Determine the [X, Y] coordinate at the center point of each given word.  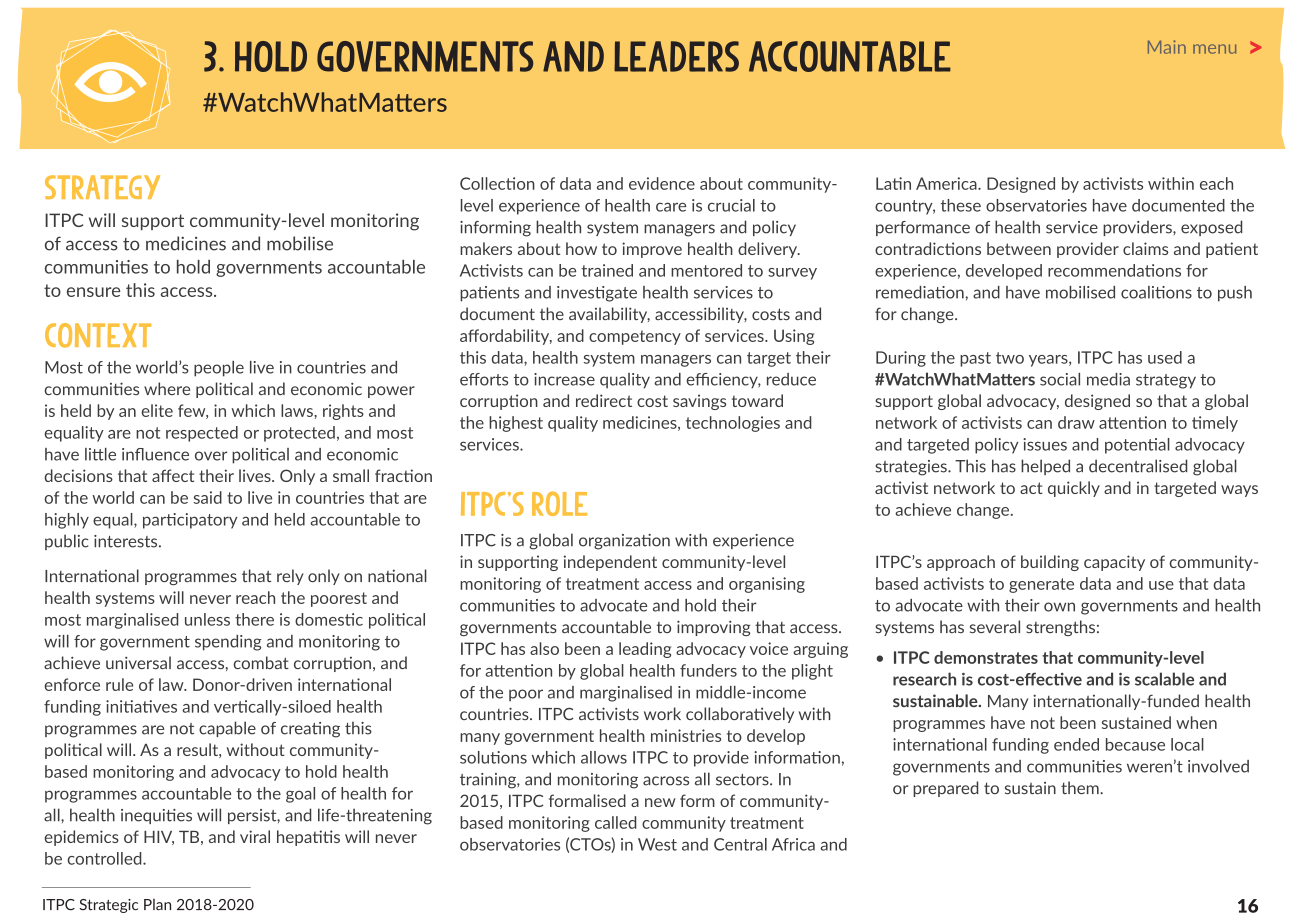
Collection [497, 183]
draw [1076, 422]
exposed [1211, 228]
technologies [733, 424]
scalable [1164, 679]
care [671, 207]
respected [202, 434]
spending [228, 643]
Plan [157, 904]
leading [645, 650]
